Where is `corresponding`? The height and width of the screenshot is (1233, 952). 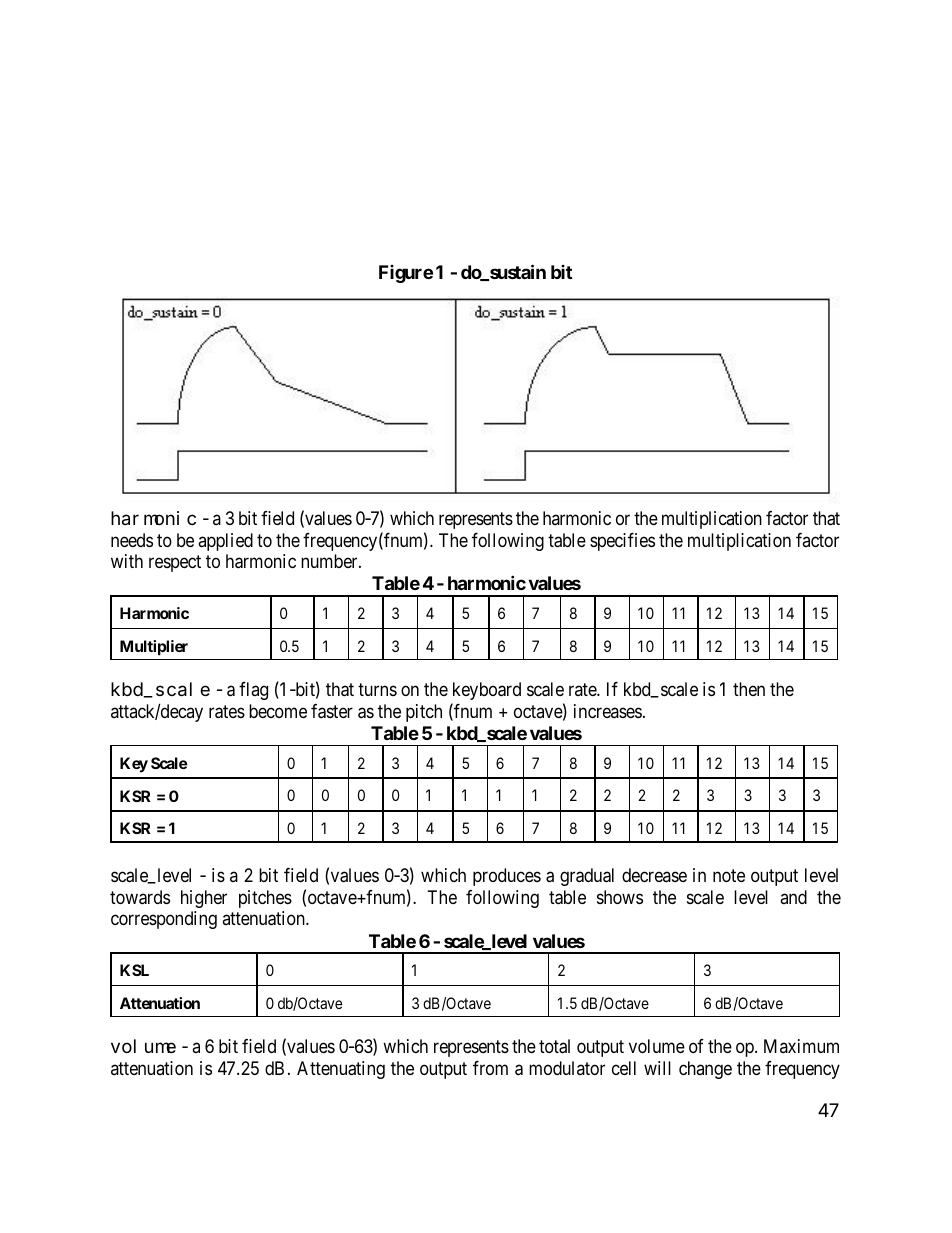 corresponding is located at coordinates (164, 920).
